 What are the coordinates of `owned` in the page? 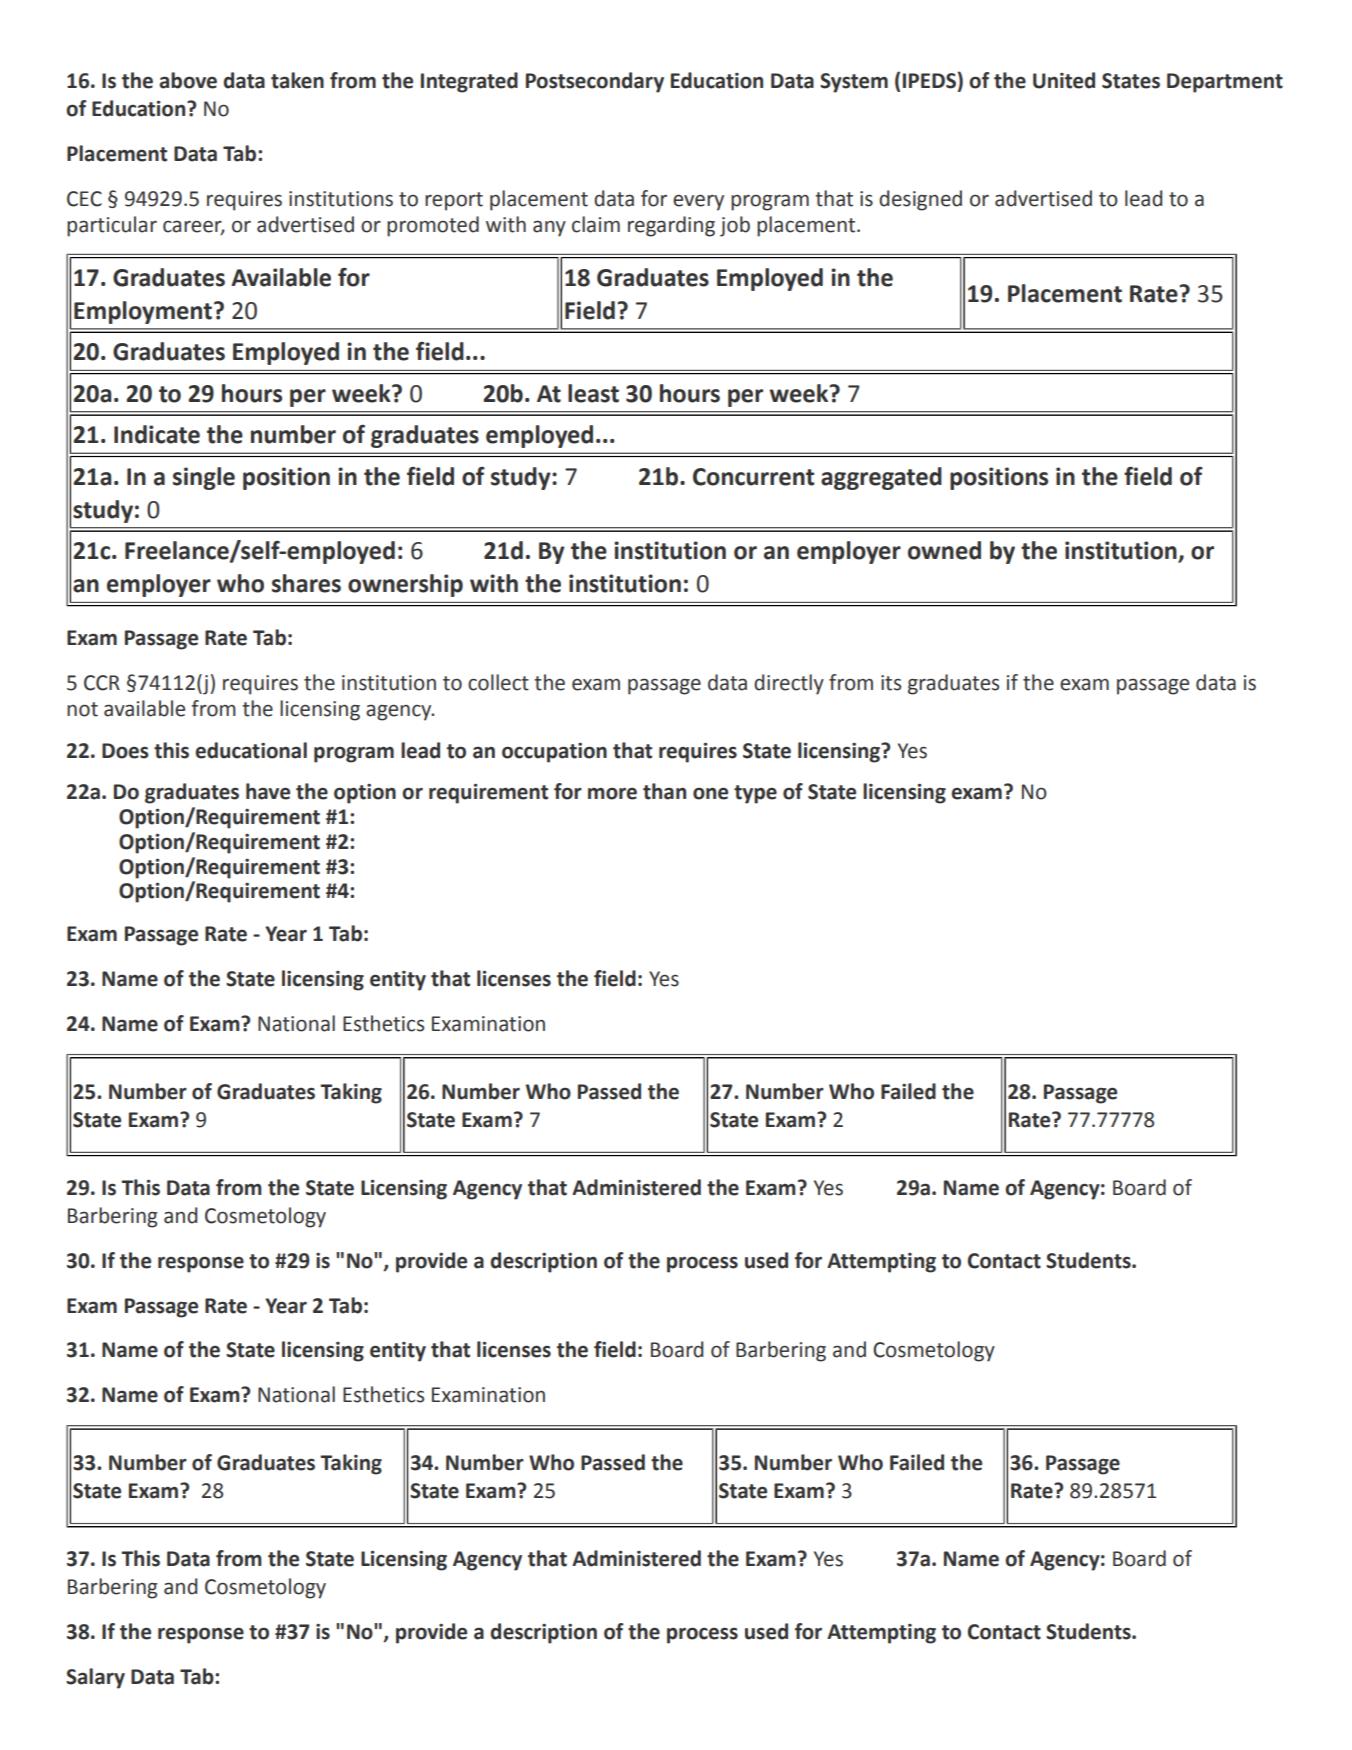 It's located at (944, 550).
